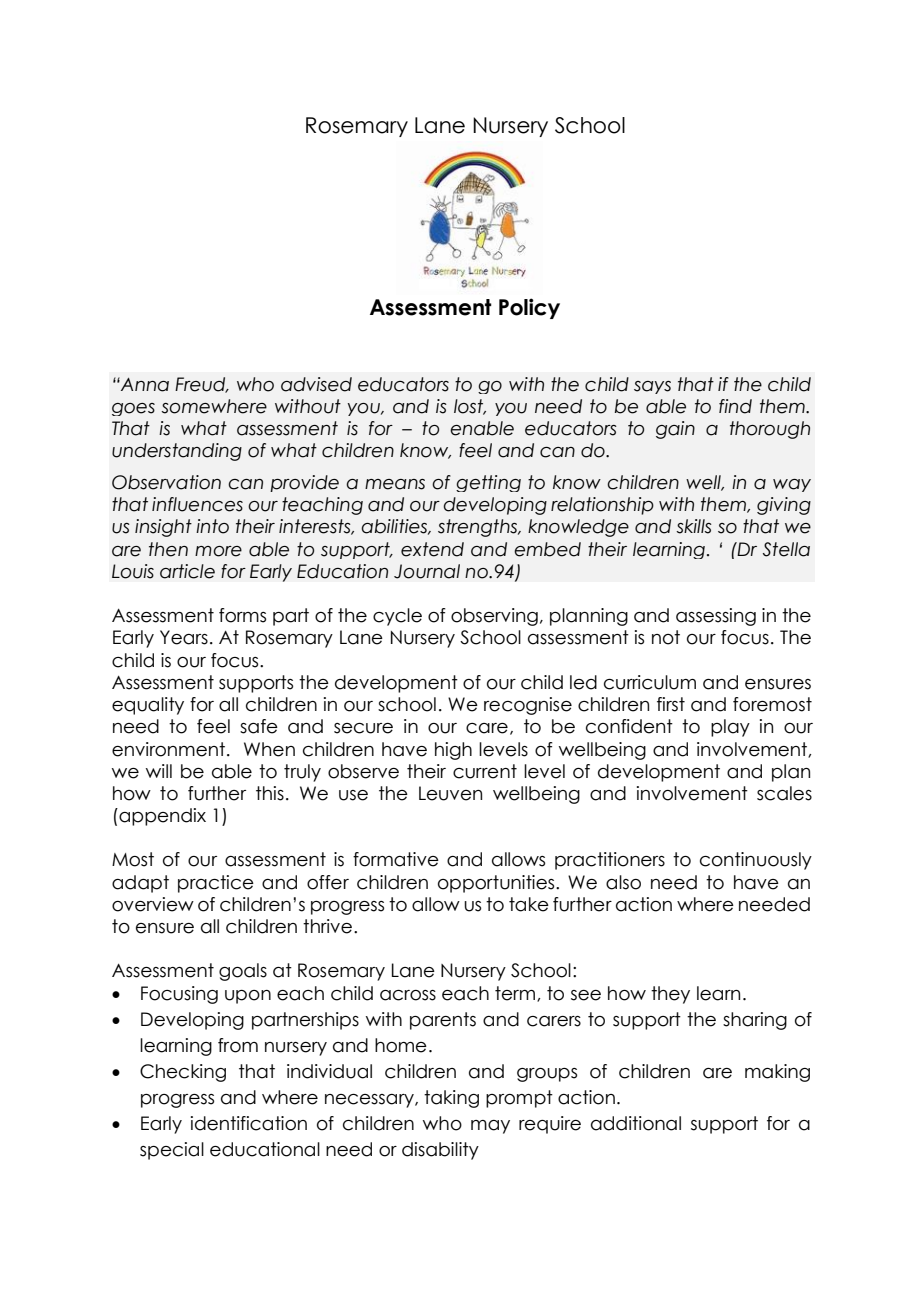 The width and height of the image is (924, 1308). What do you see at coordinates (529, 308) in the image?
I see `Policy` at bounding box center [529, 308].
